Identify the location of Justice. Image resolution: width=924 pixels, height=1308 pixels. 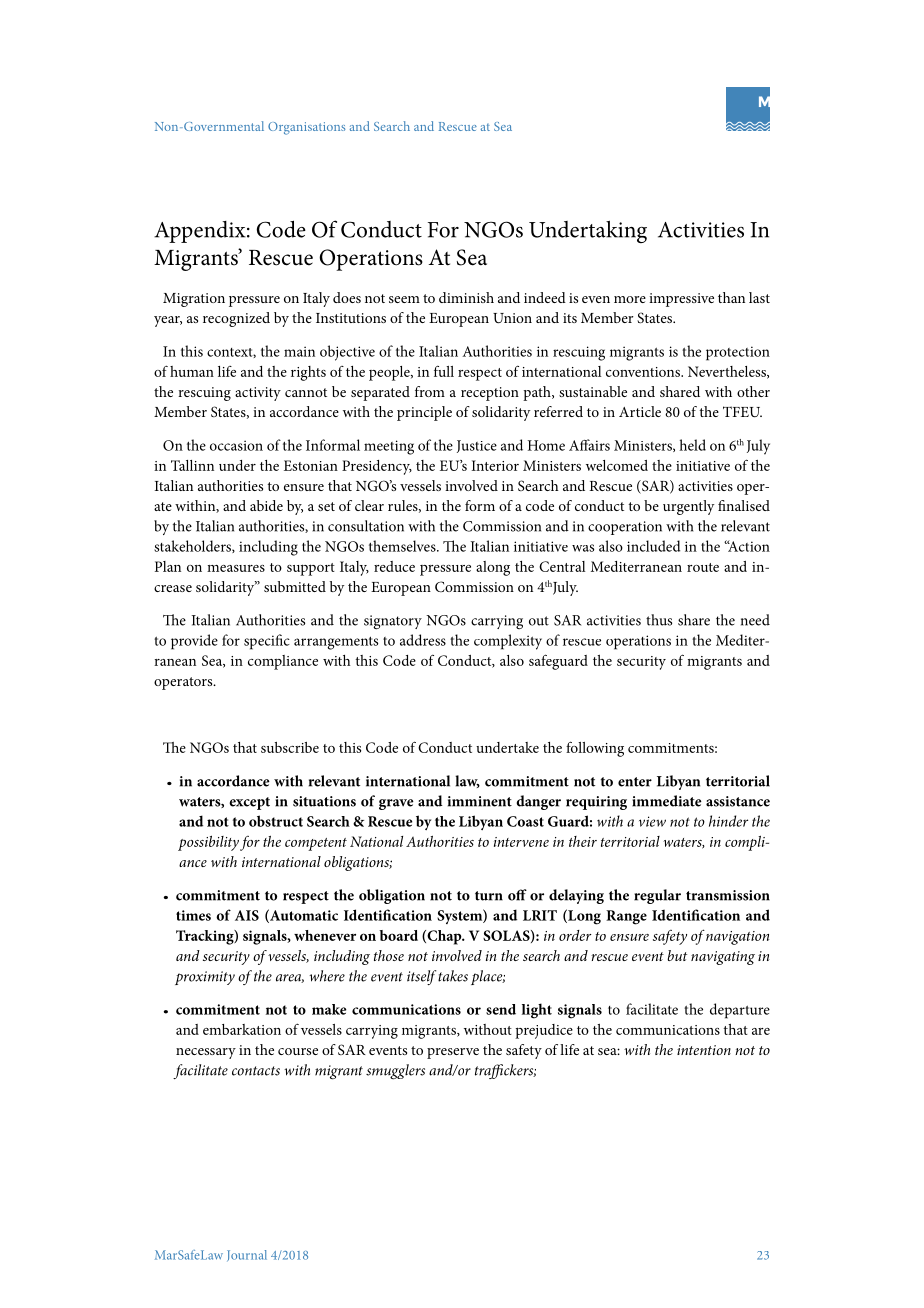
(477, 446).
